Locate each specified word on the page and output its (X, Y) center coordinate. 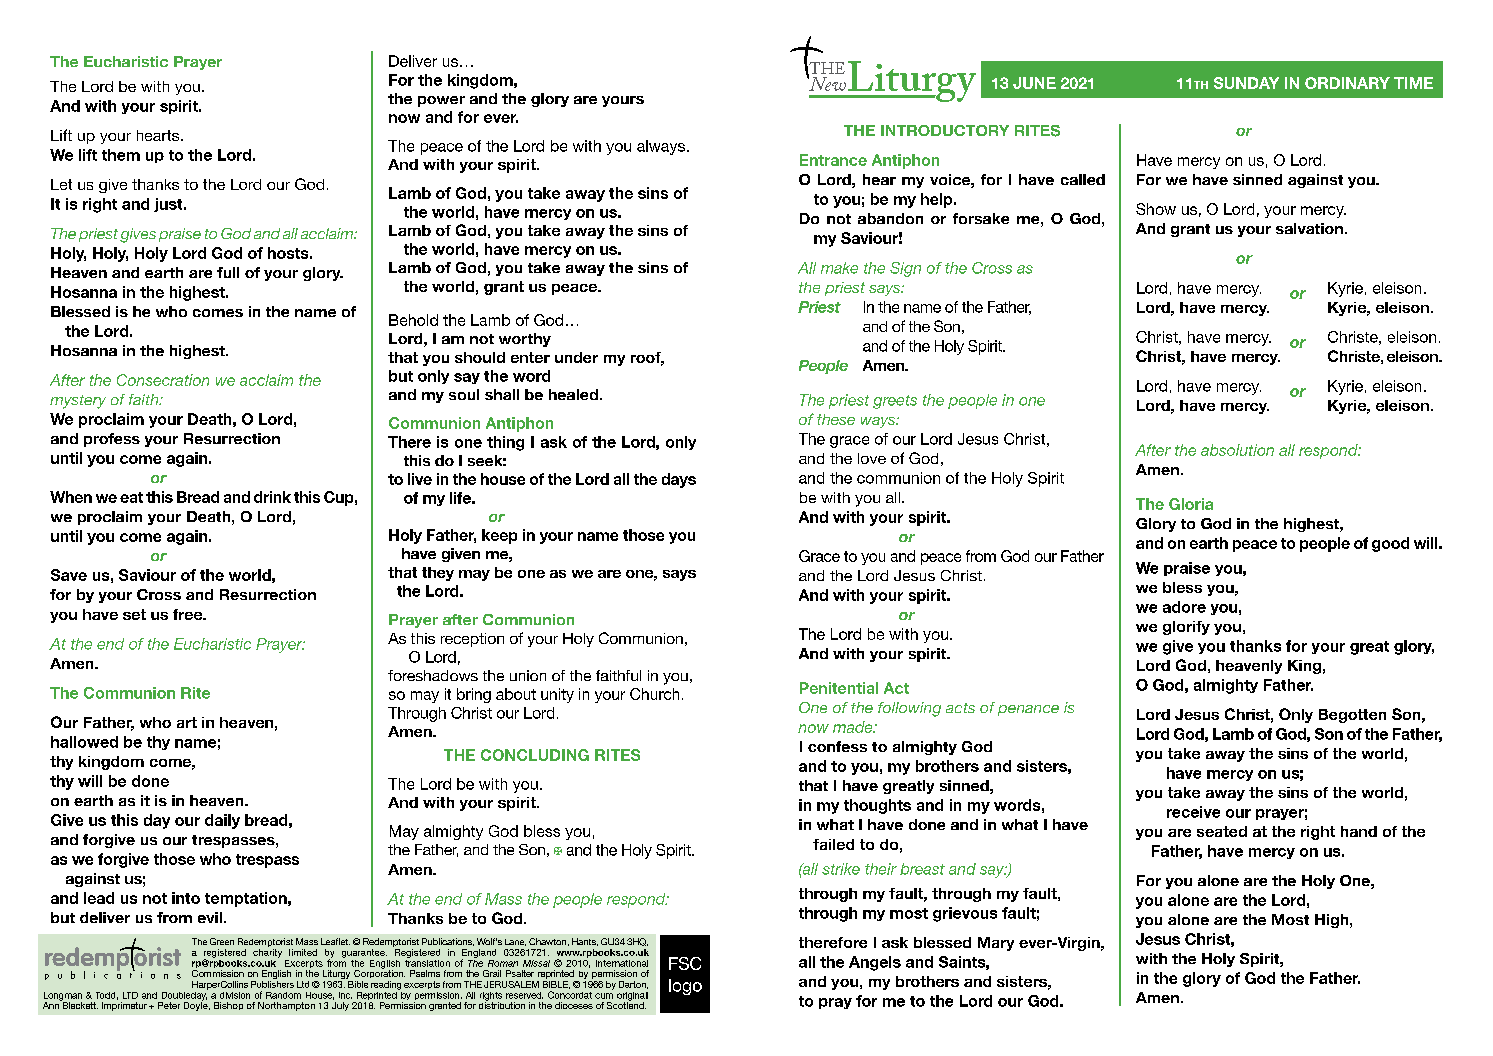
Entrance (833, 160)
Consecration (163, 380)
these (836, 419)
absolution (1237, 450)
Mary (996, 944)
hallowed (84, 742)
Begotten (1352, 716)
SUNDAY (1246, 83)
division (235, 995)
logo (685, 987)
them (121, 155)
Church (654, 694)
